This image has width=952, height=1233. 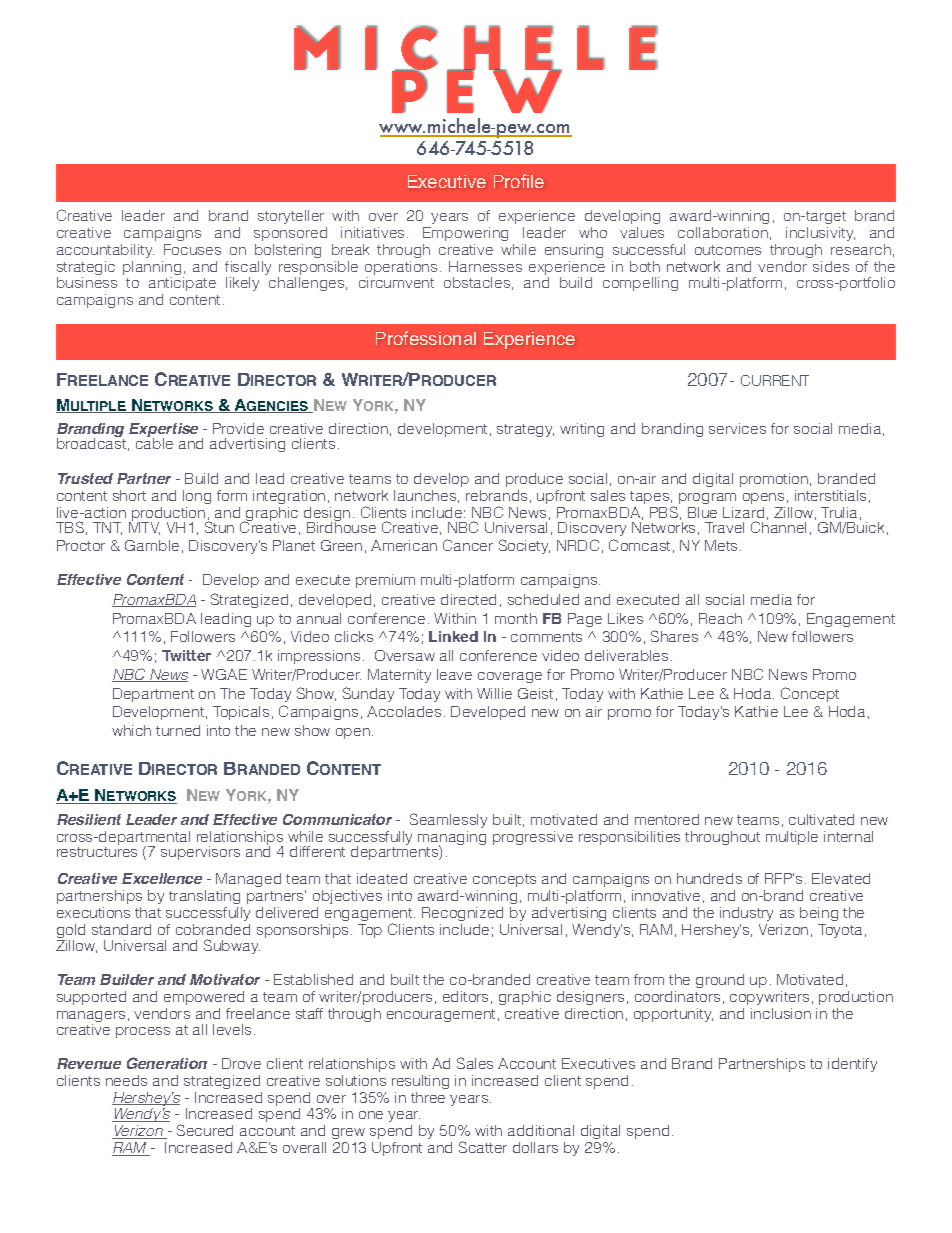 What do you see at coordinates (192, 249) in the image?
I see `Focuses` at bounding box center [192, 249].
